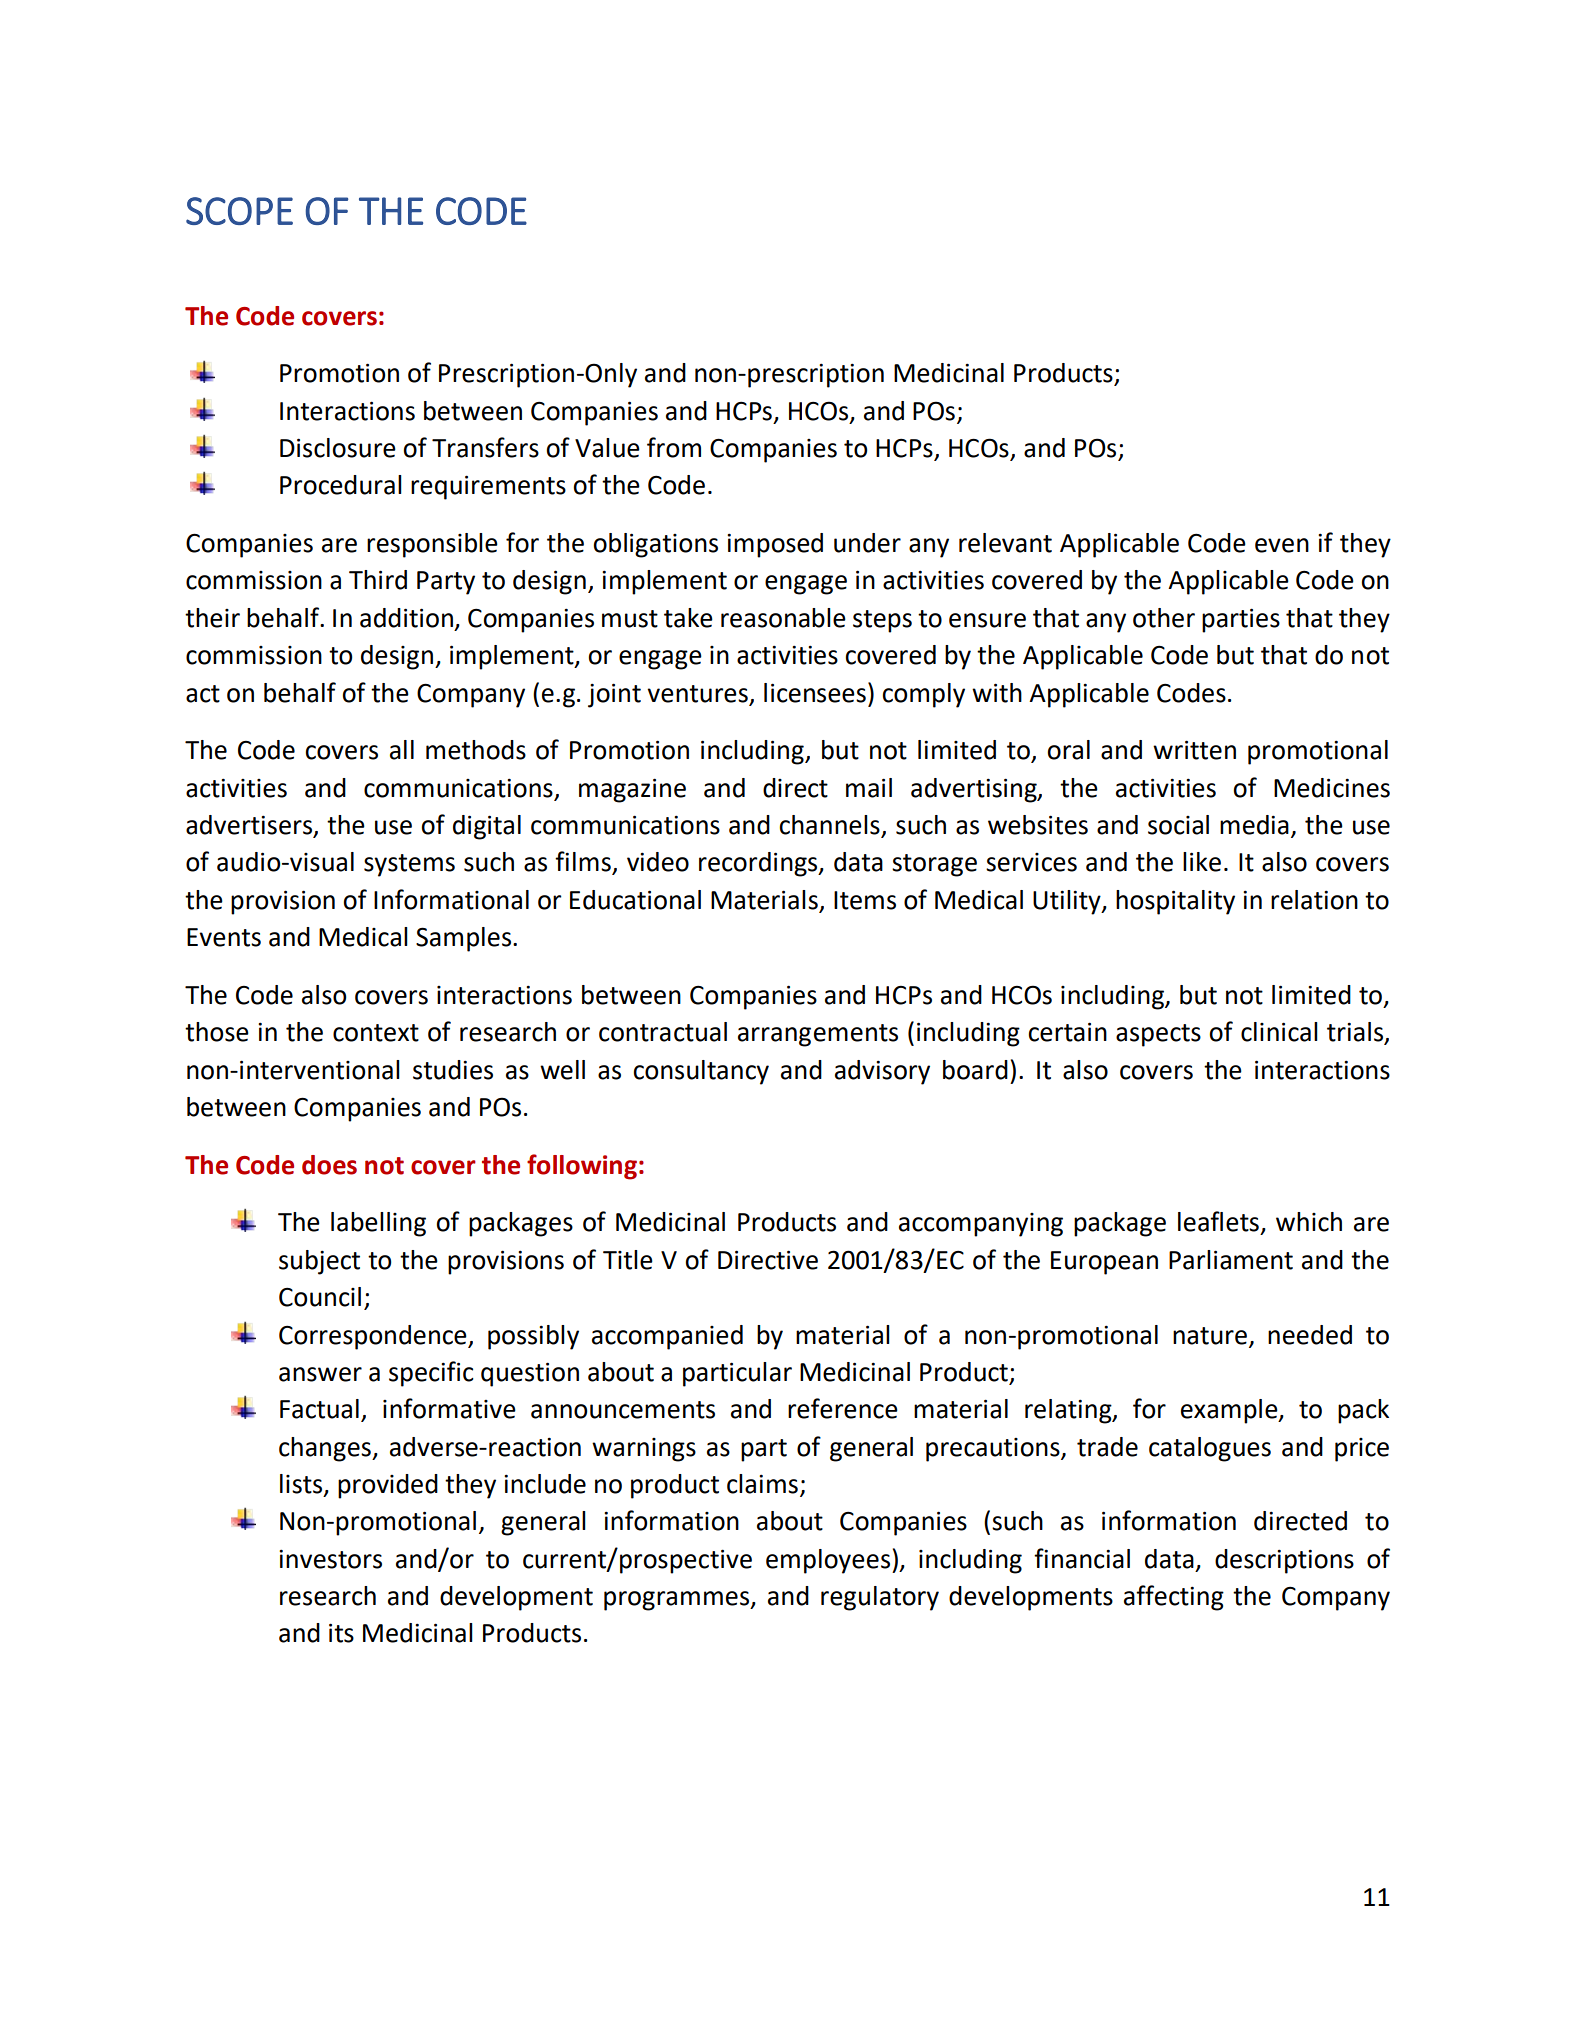 Image resolution: width=1576 pixels, height=2039 pixels. Describe the element at coordinates (783, 618) in the page. I see `reasonable` at that location.
